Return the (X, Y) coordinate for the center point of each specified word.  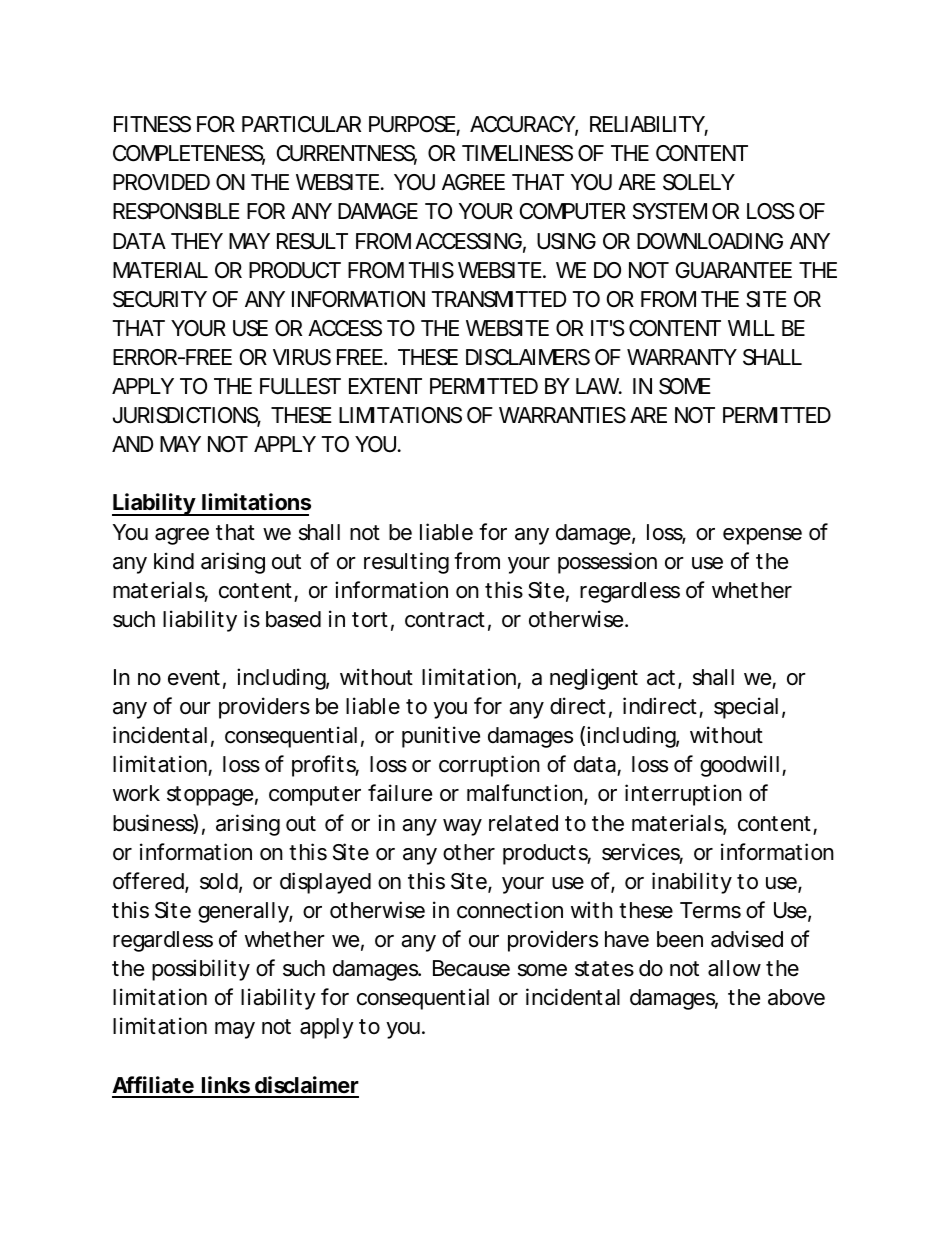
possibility (201, 970)
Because (471, 968)
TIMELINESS (517, 153)
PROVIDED (161, 182)
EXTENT (385, 386)
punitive (441, 737)
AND (132, 444)
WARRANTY (682, 357)
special (746, 708)
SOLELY (699, 182)
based (293, 619)
